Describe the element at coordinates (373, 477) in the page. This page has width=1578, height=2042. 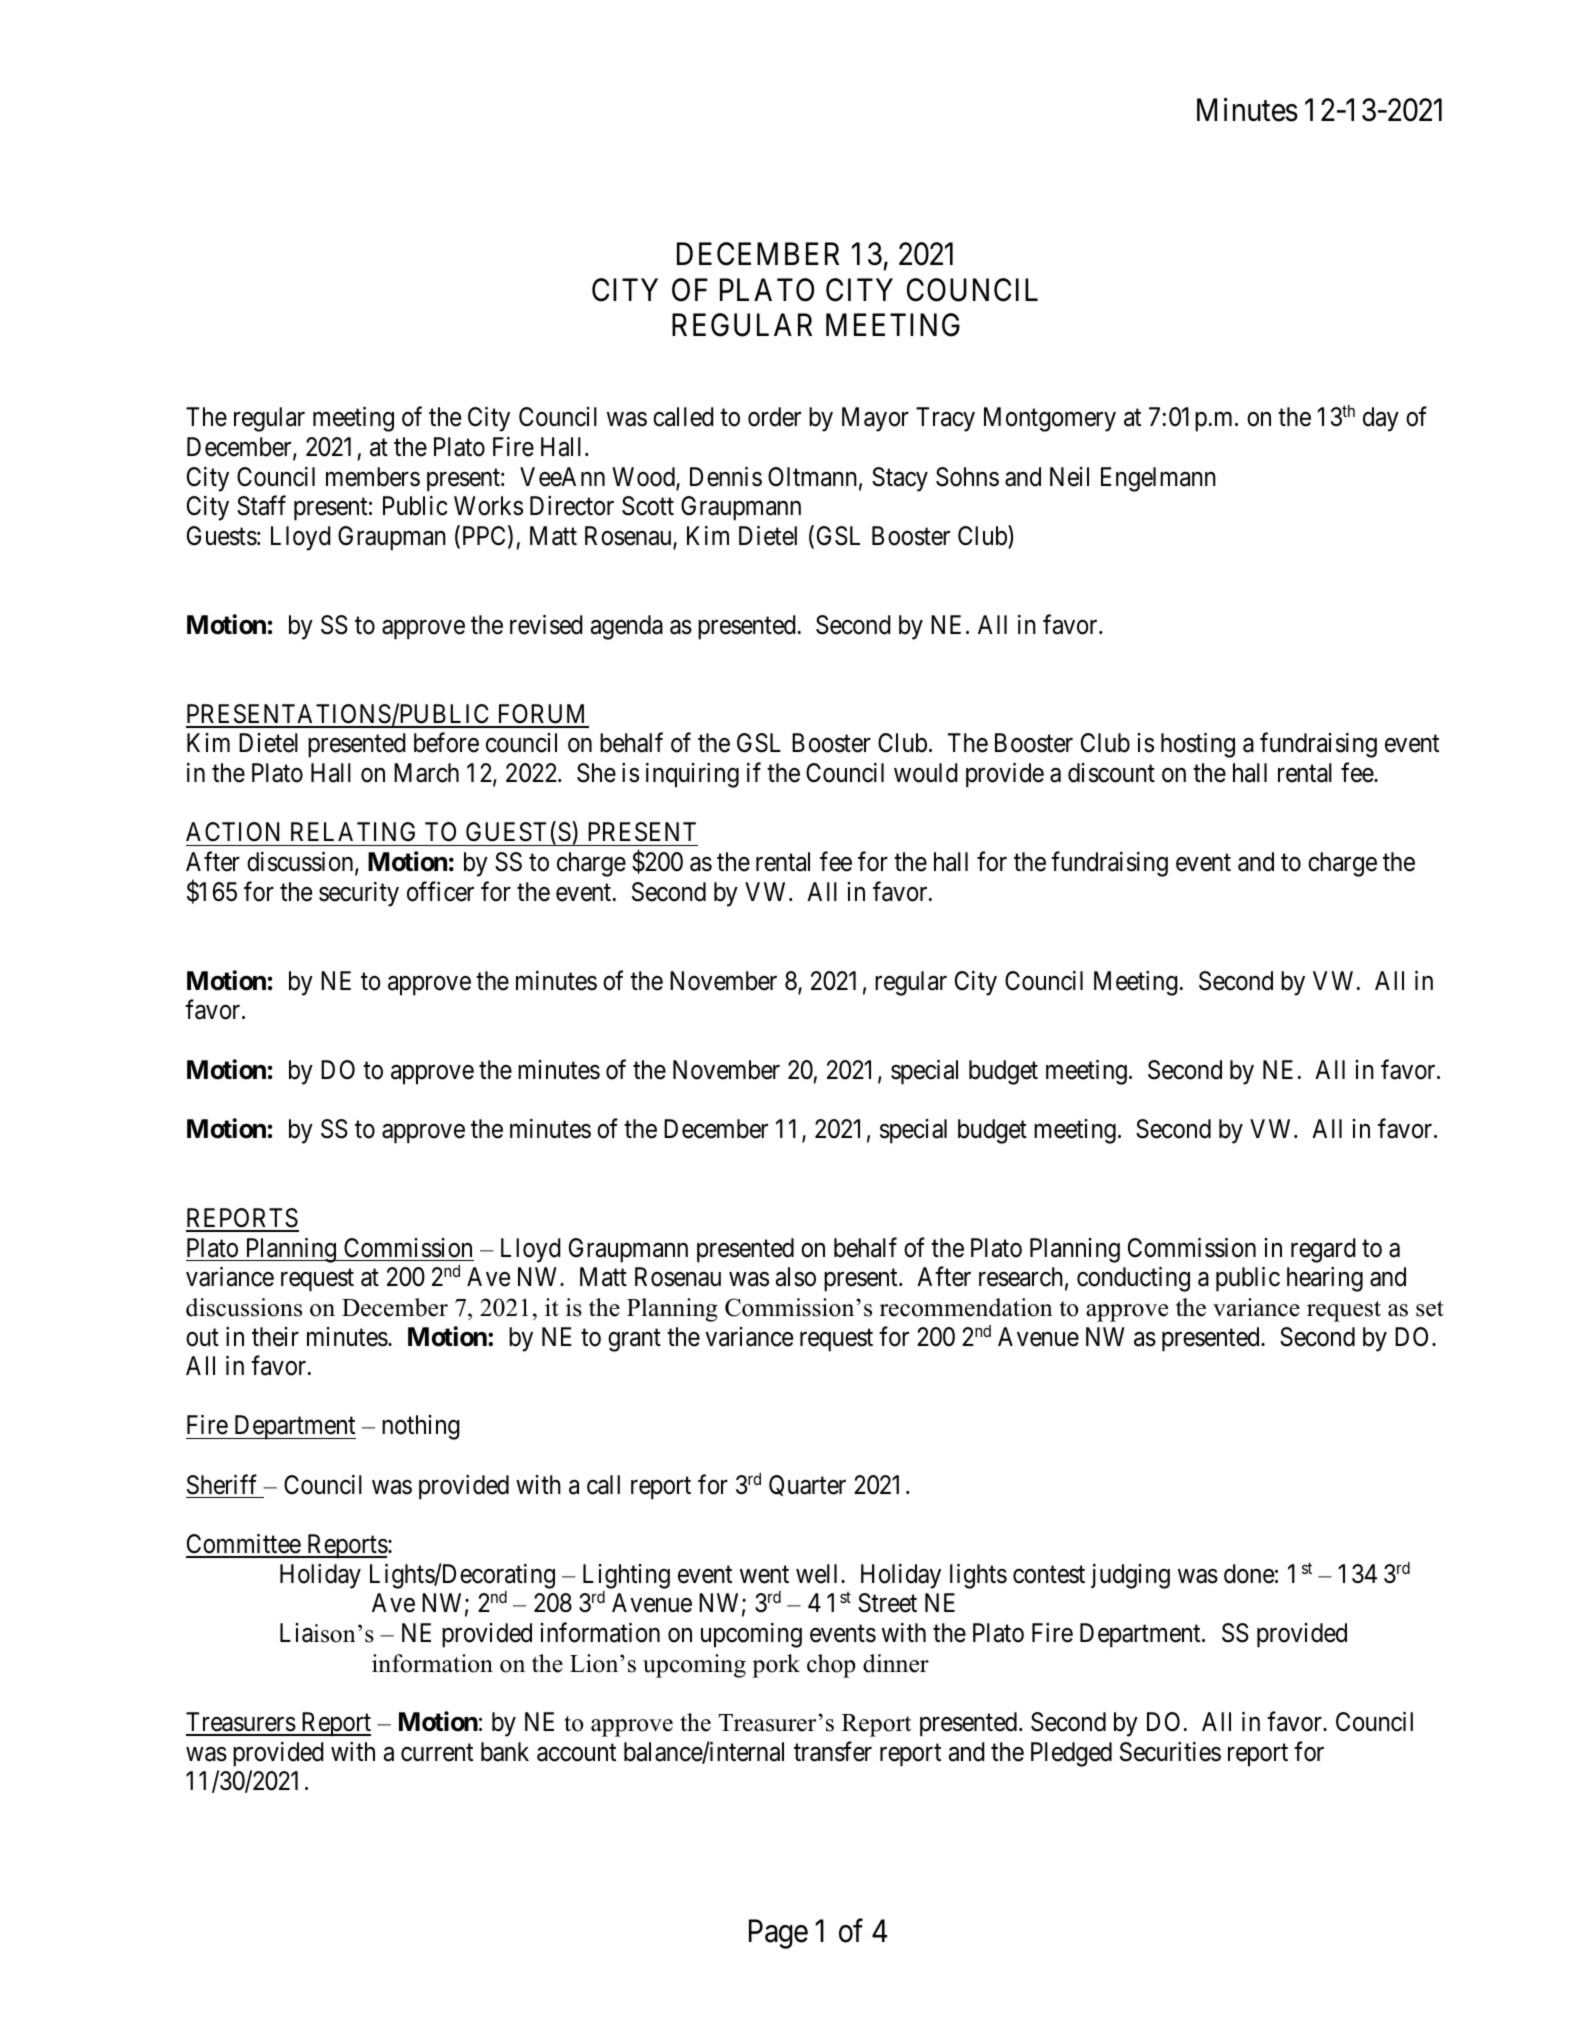
I see `members` at that location.
